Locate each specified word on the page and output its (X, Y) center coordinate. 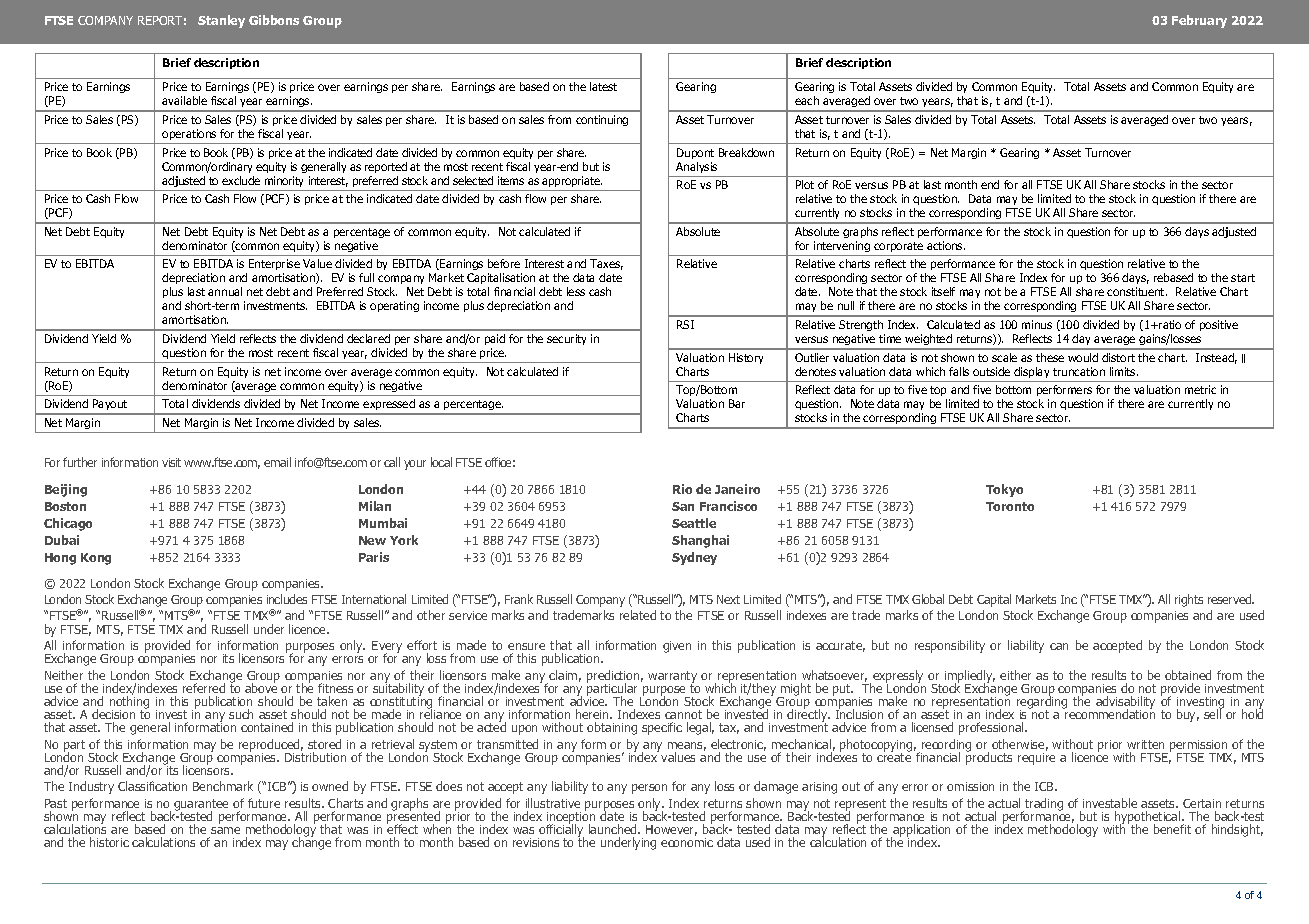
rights (1189, 600)
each (807, 100)
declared (368, 338)
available (184, 100)
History (746, 358)
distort (1118, 357)
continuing (602, 120)
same (225, 830)
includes (287, 599)
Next (728, 599)
